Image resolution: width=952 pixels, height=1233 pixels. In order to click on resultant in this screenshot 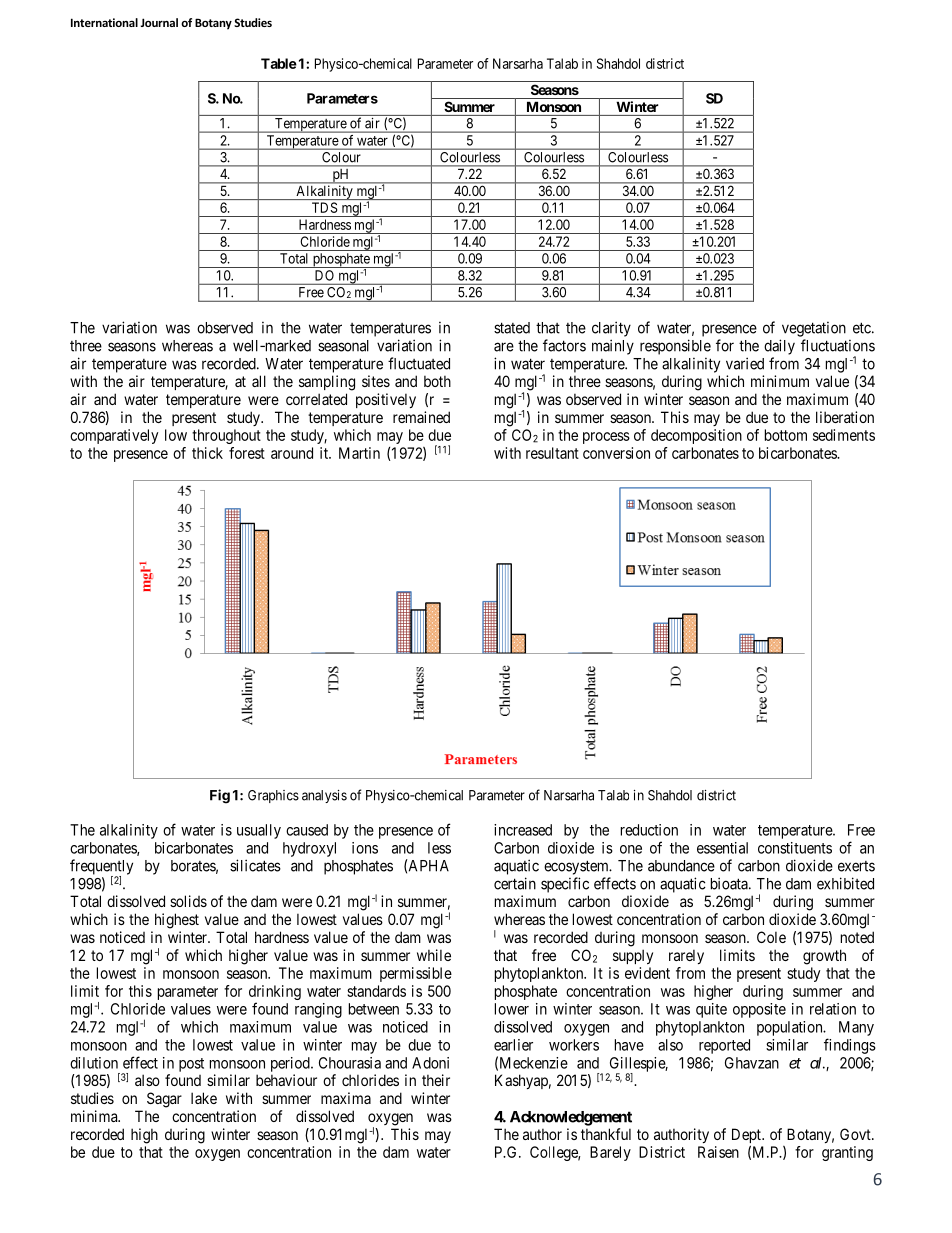, I will do `click(552, 453)`.
